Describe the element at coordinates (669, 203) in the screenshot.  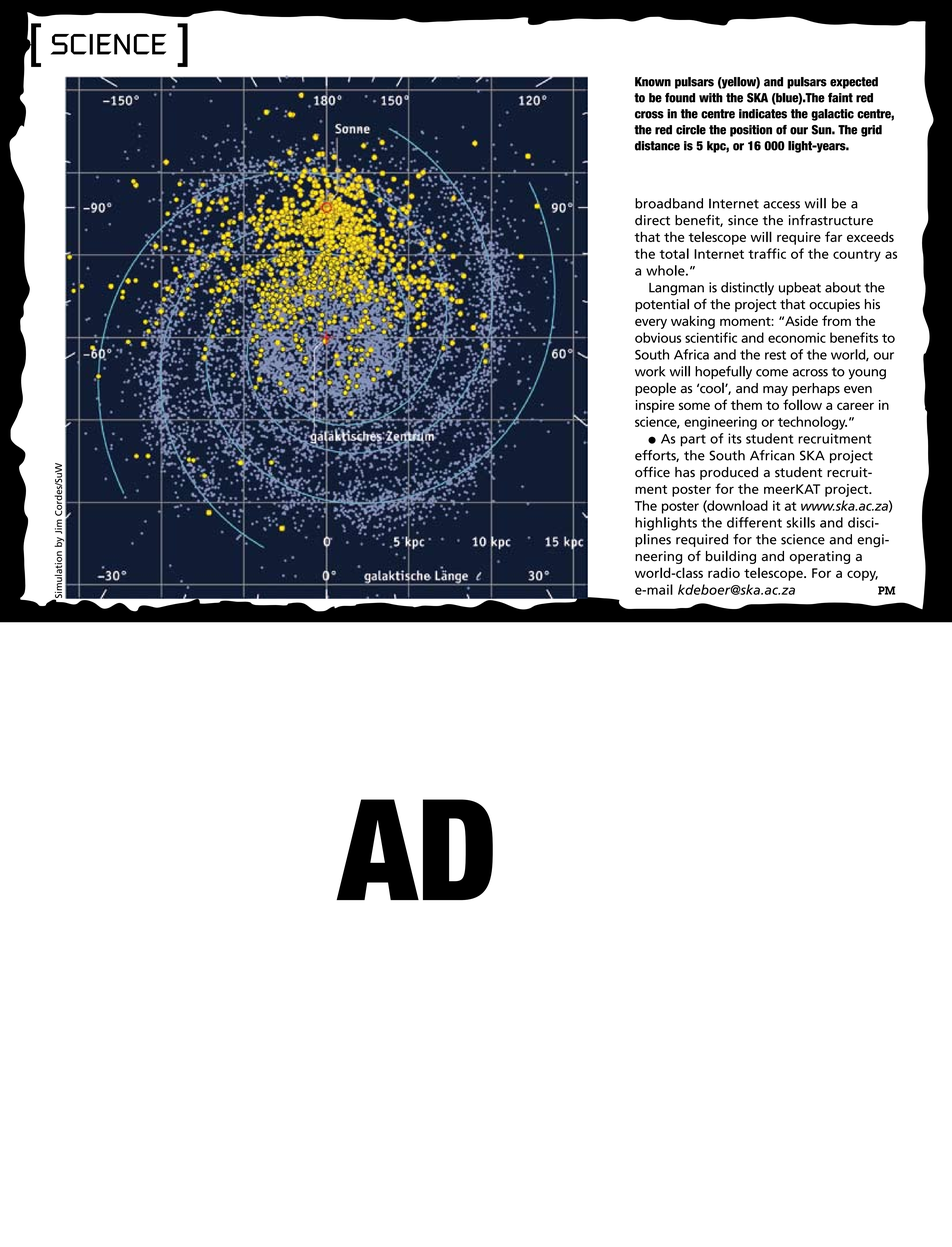
I see `broadband` at that location.
